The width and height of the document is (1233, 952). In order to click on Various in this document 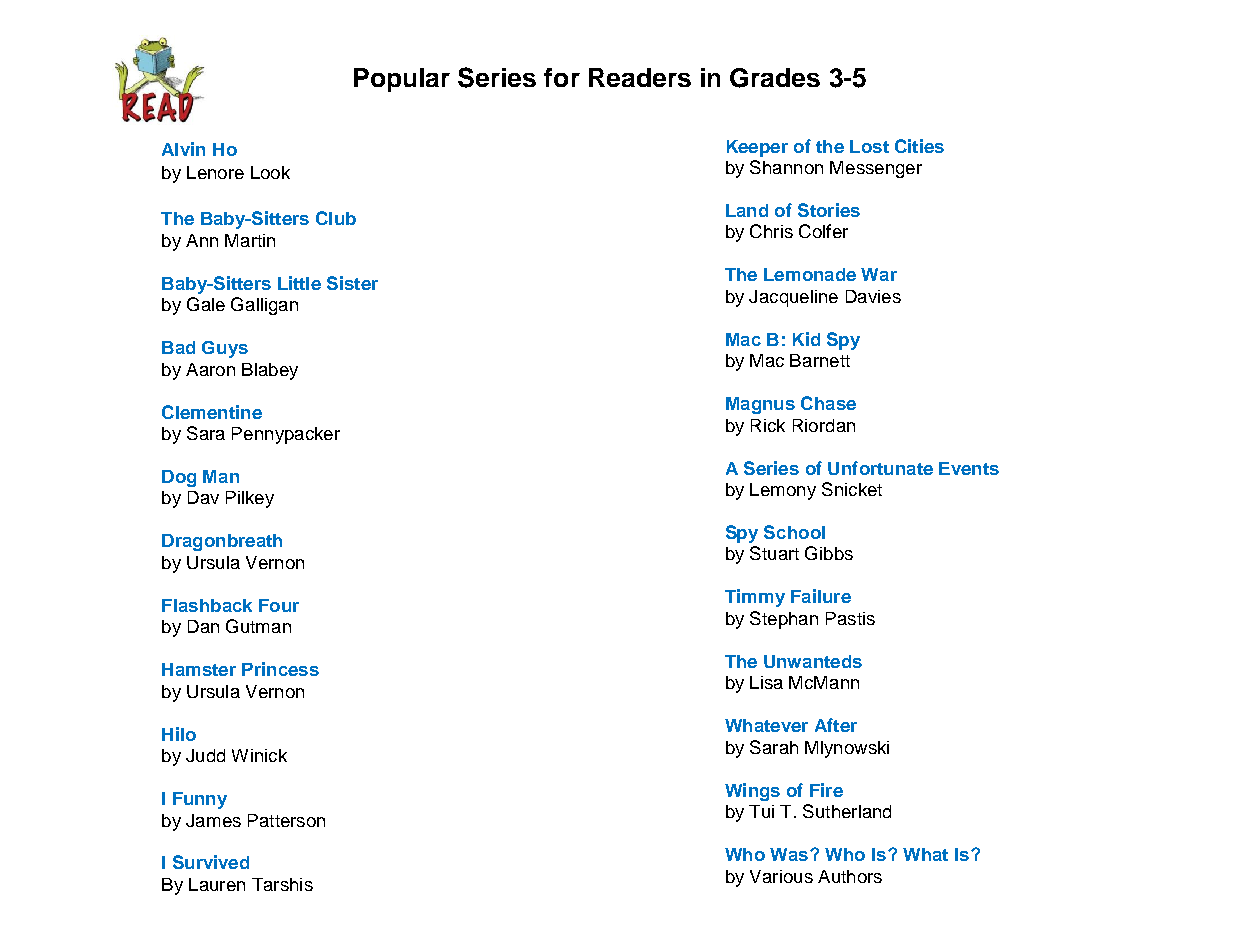, I will do `click(781, 876)`.
